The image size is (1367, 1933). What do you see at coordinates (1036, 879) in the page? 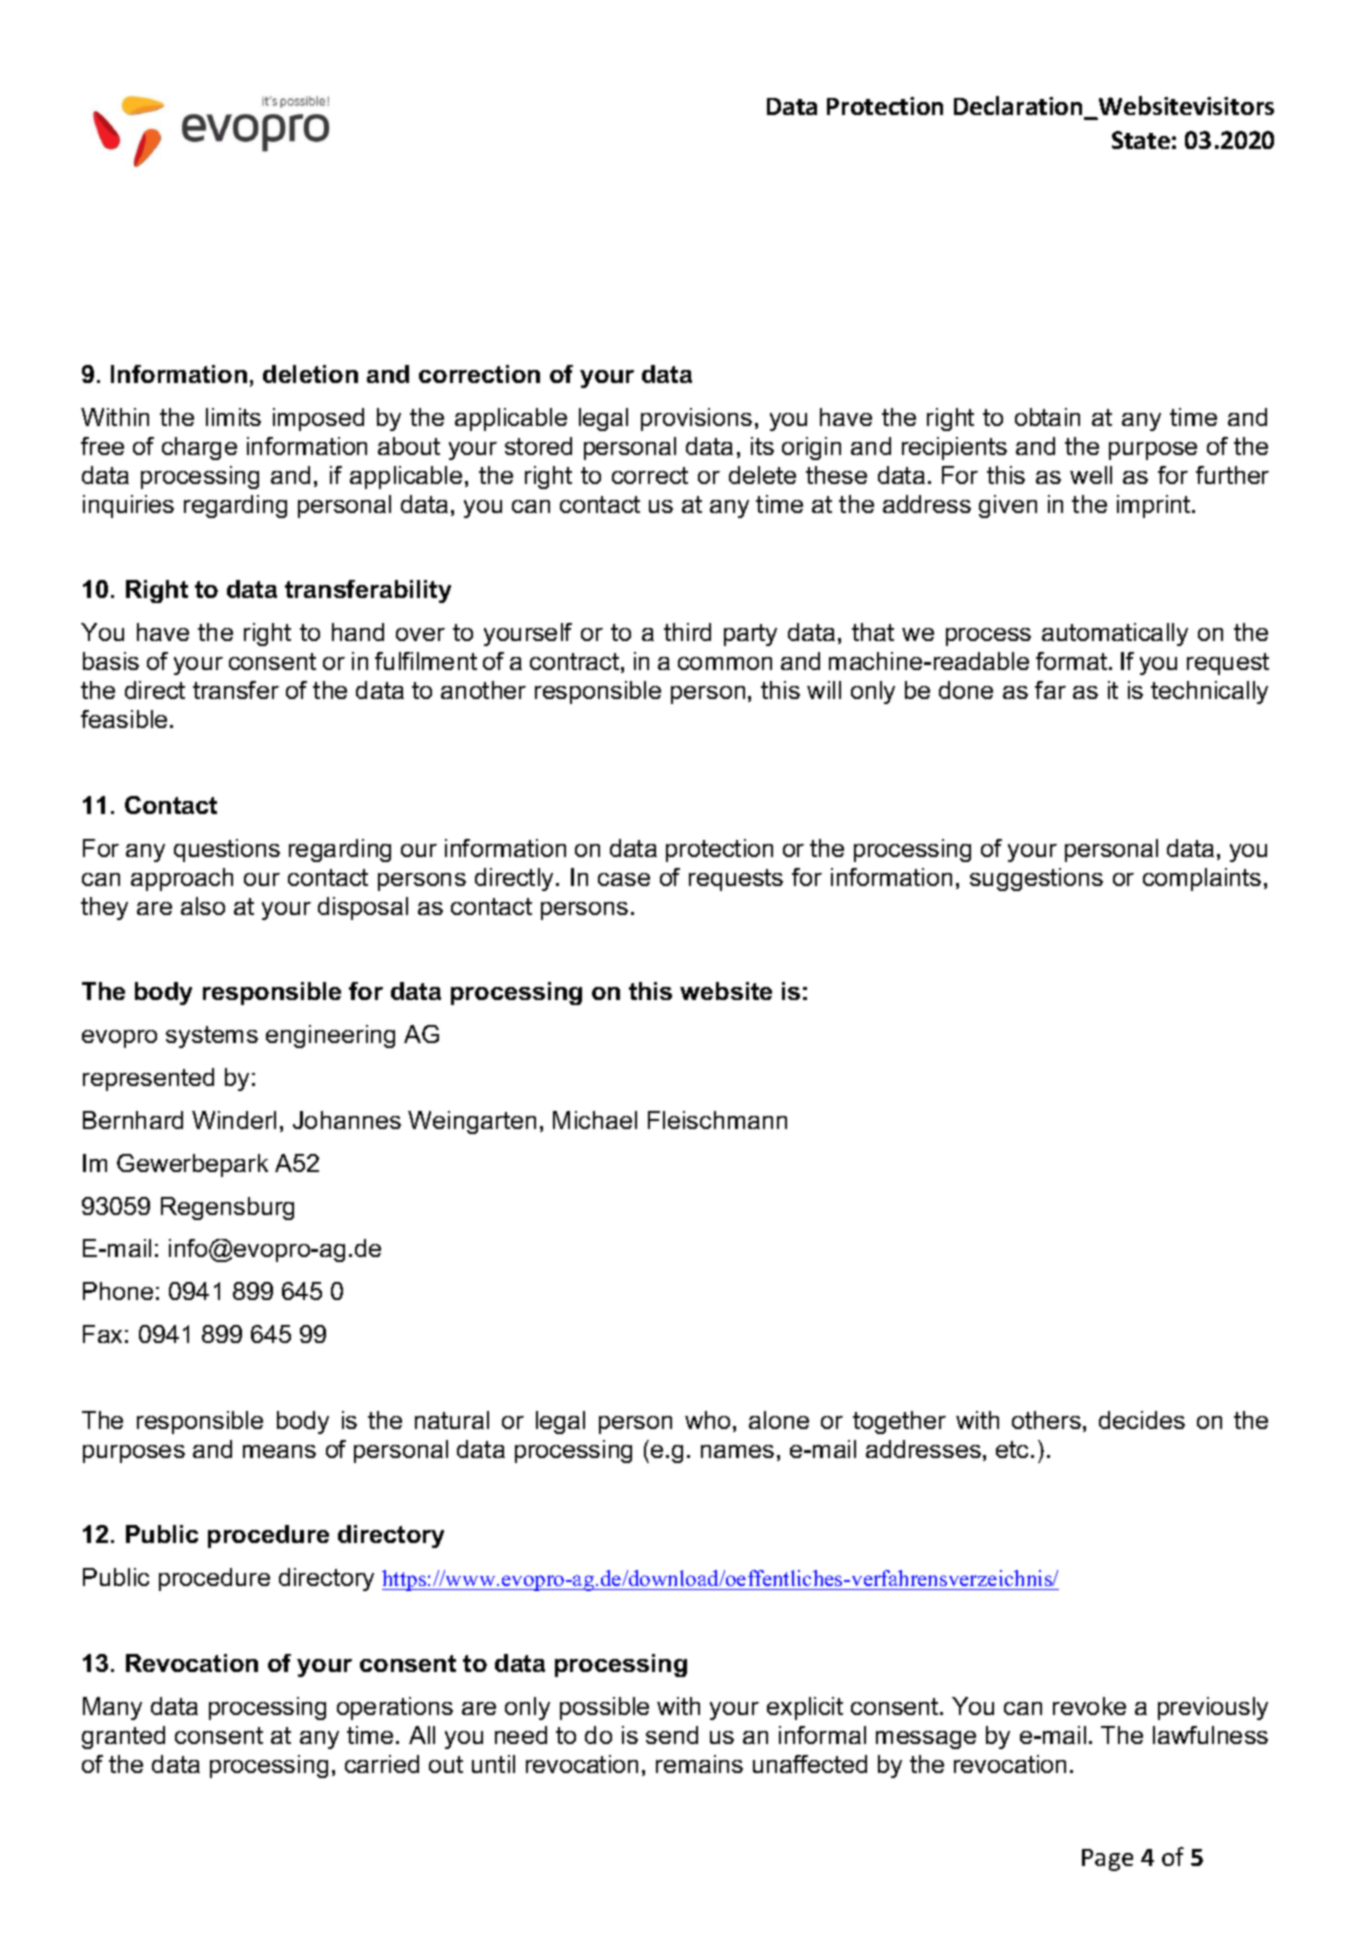
I see `suggestions` at bounding box center [1036, 879].
